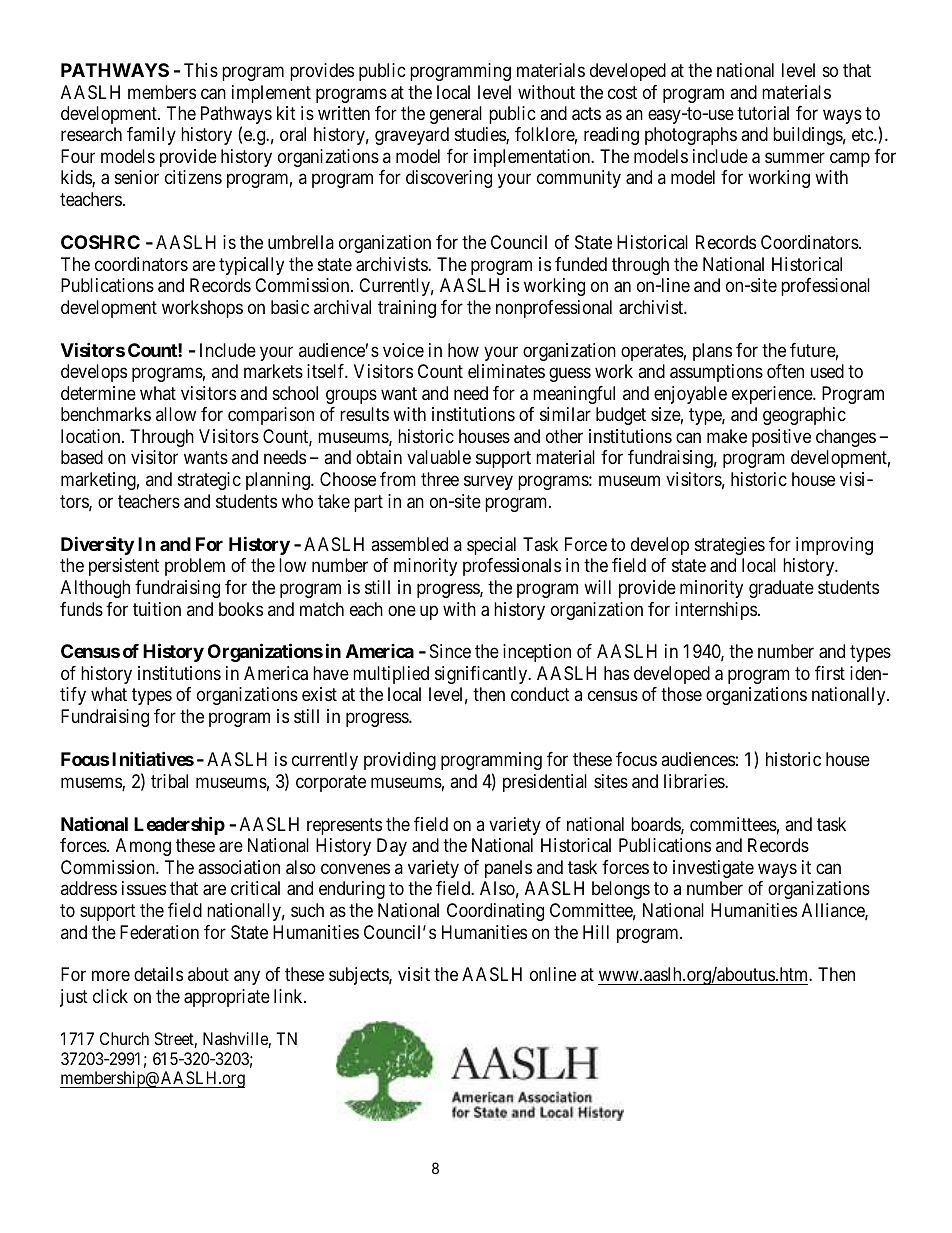 Image resolution: width=952 pixels, height=1233 pixels. I want to click on This, so click(201, 70).
